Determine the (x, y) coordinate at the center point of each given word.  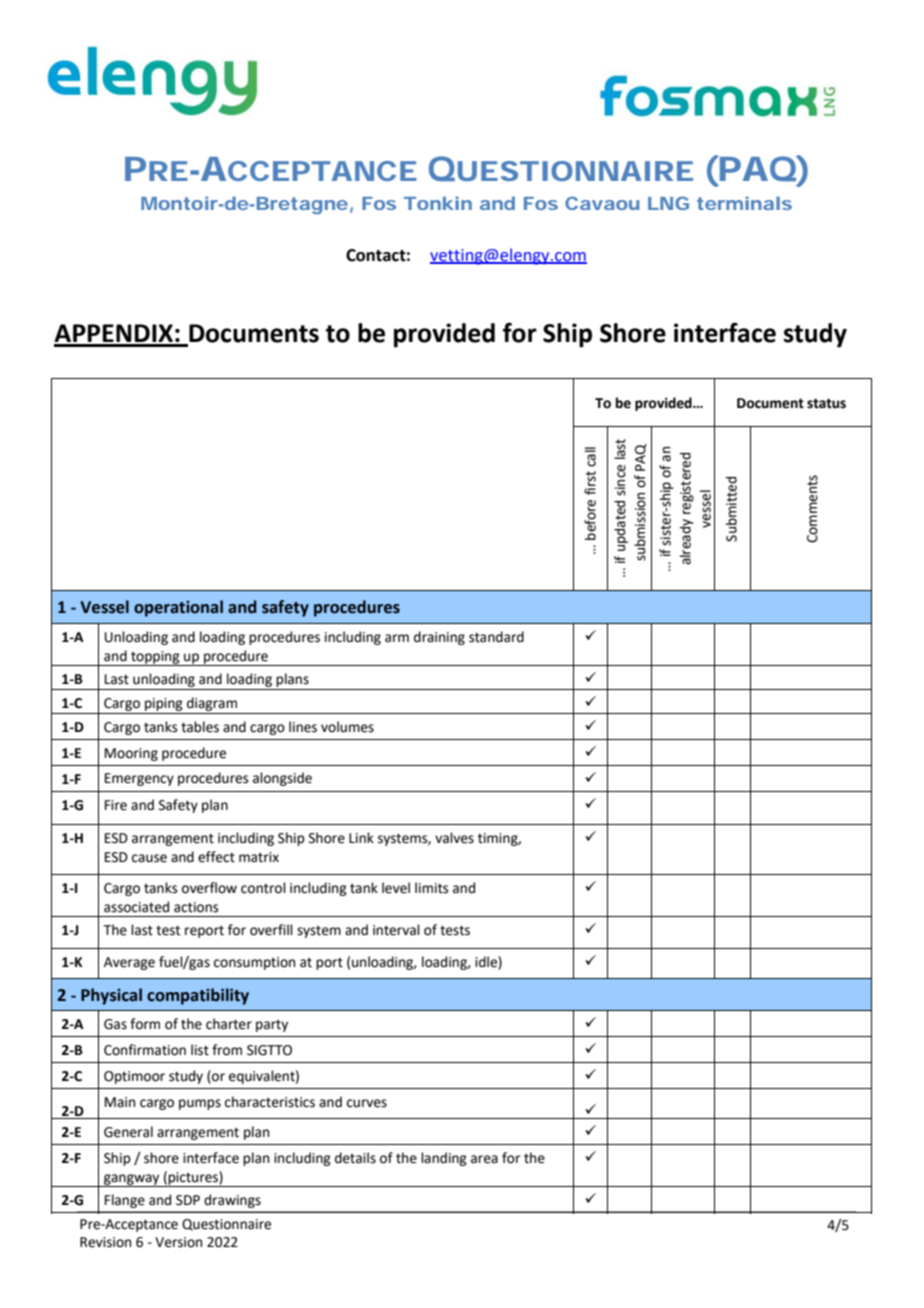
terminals (744, 203)
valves (454, 838)
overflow (209, 888)
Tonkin (438, 203)
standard (496, 637)
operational (178, 608)
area (484, 1159)
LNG (668, 203)
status (826, 403)
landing (444, 1159)
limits (431, 888)
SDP (188, 1200)
